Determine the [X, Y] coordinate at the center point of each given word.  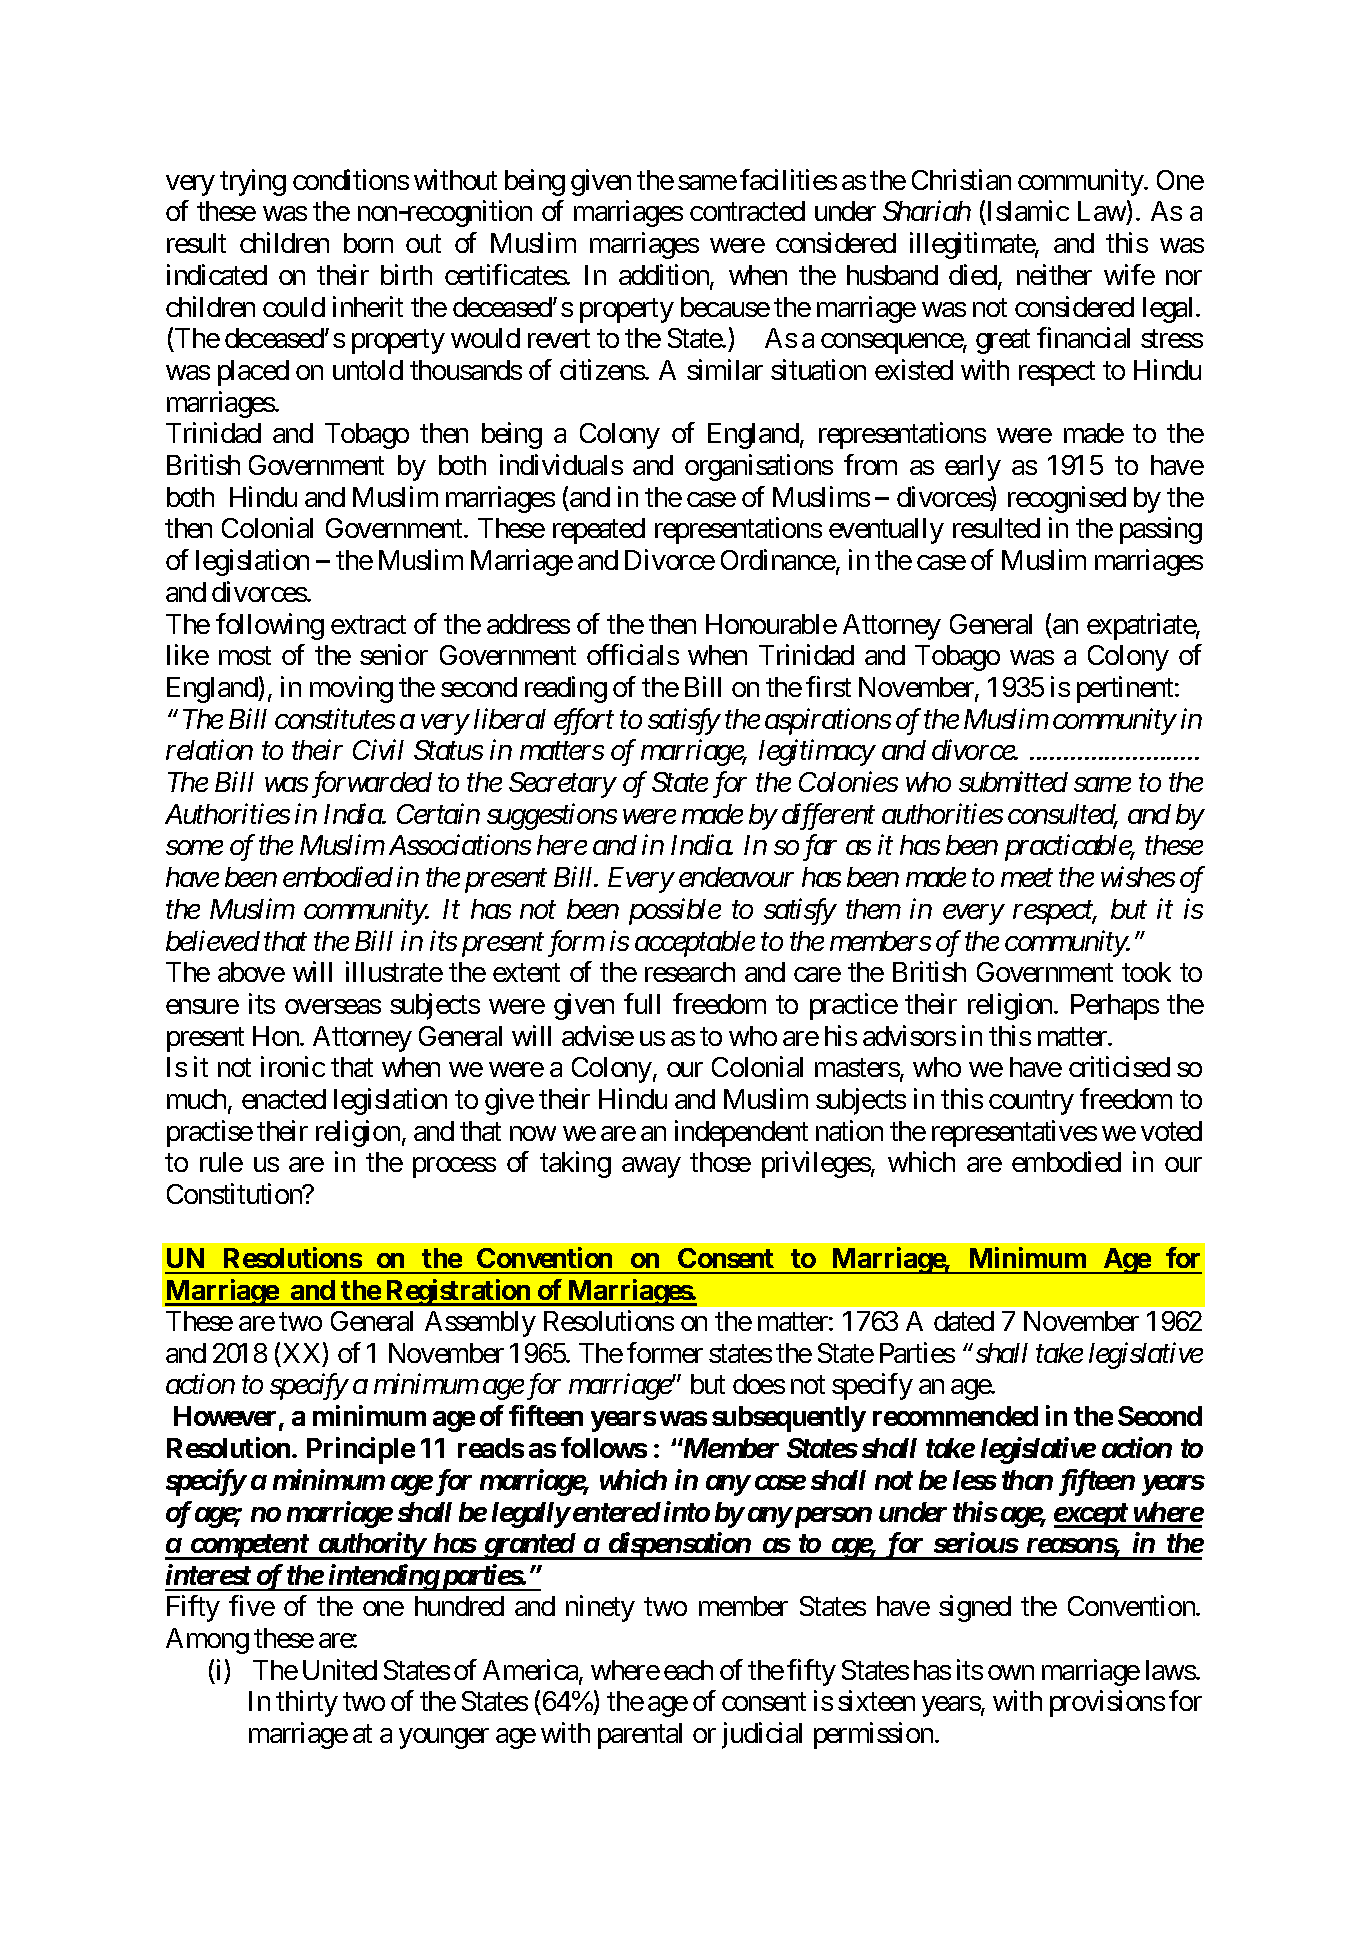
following [270, 626]
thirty [307, 1704]
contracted [747, 211]
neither [1054, 274]
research [690, 972]
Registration [458, 1292]
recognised [1067, 499]
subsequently [789, 1419]
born [368, 243]
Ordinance [778, 559]
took [1146, 972]
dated [964, 1321]
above [251, 972]
